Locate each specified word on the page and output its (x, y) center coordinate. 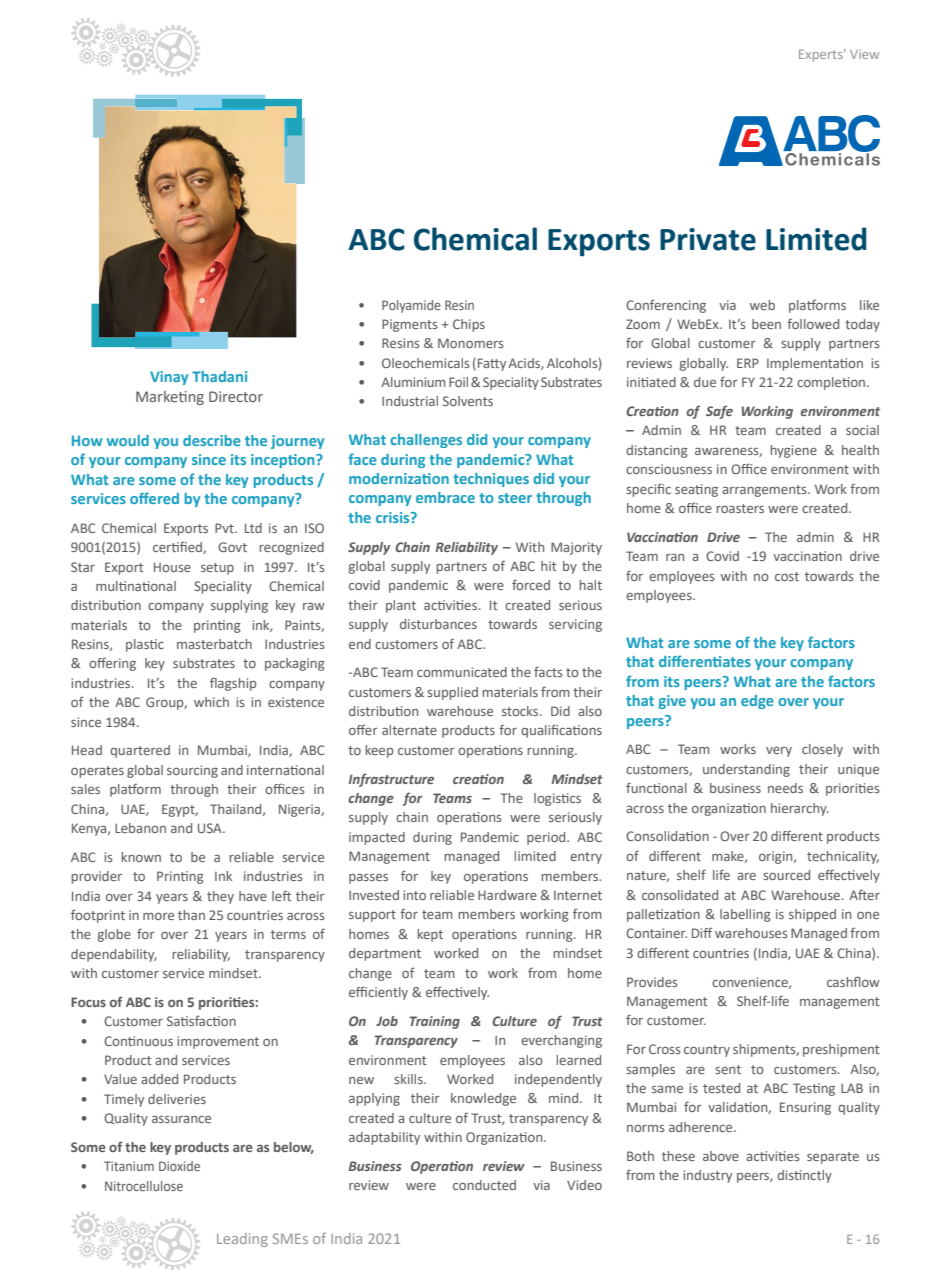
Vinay (169, 378)
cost (787, 576)
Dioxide (179, 1166)
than (191, 915)
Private (708, 239)
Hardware (507, 895)
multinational (136, 586)
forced (531, 584)
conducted (484, 1185)
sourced (786, 875)
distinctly (804, 1176)
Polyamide (411, 306)
